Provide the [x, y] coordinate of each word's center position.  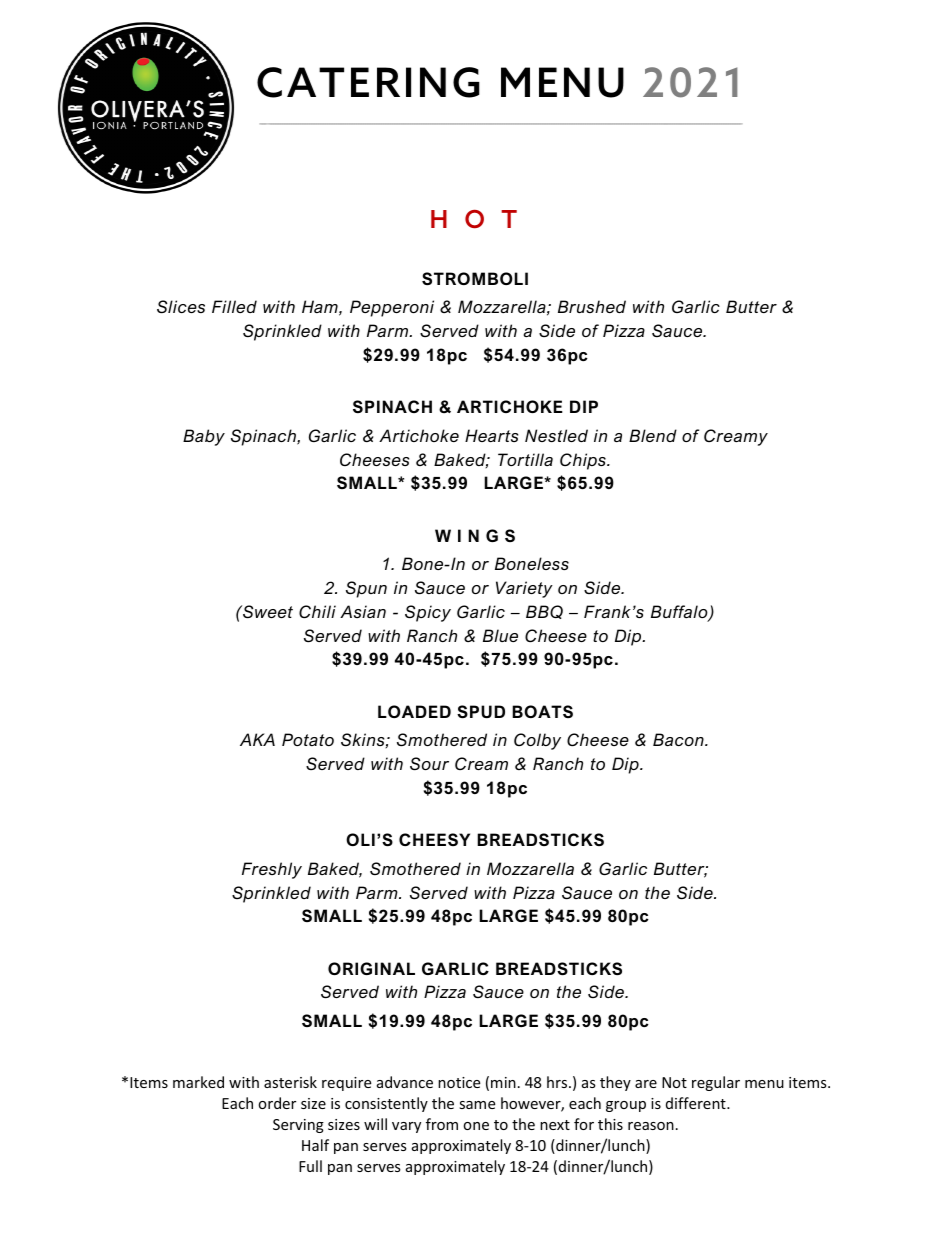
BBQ [544, 612]
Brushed [592, 306]
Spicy [428, 613]
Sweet [267, 611]
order [277, 1103]
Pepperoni [392, 308]
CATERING [368, 82]
